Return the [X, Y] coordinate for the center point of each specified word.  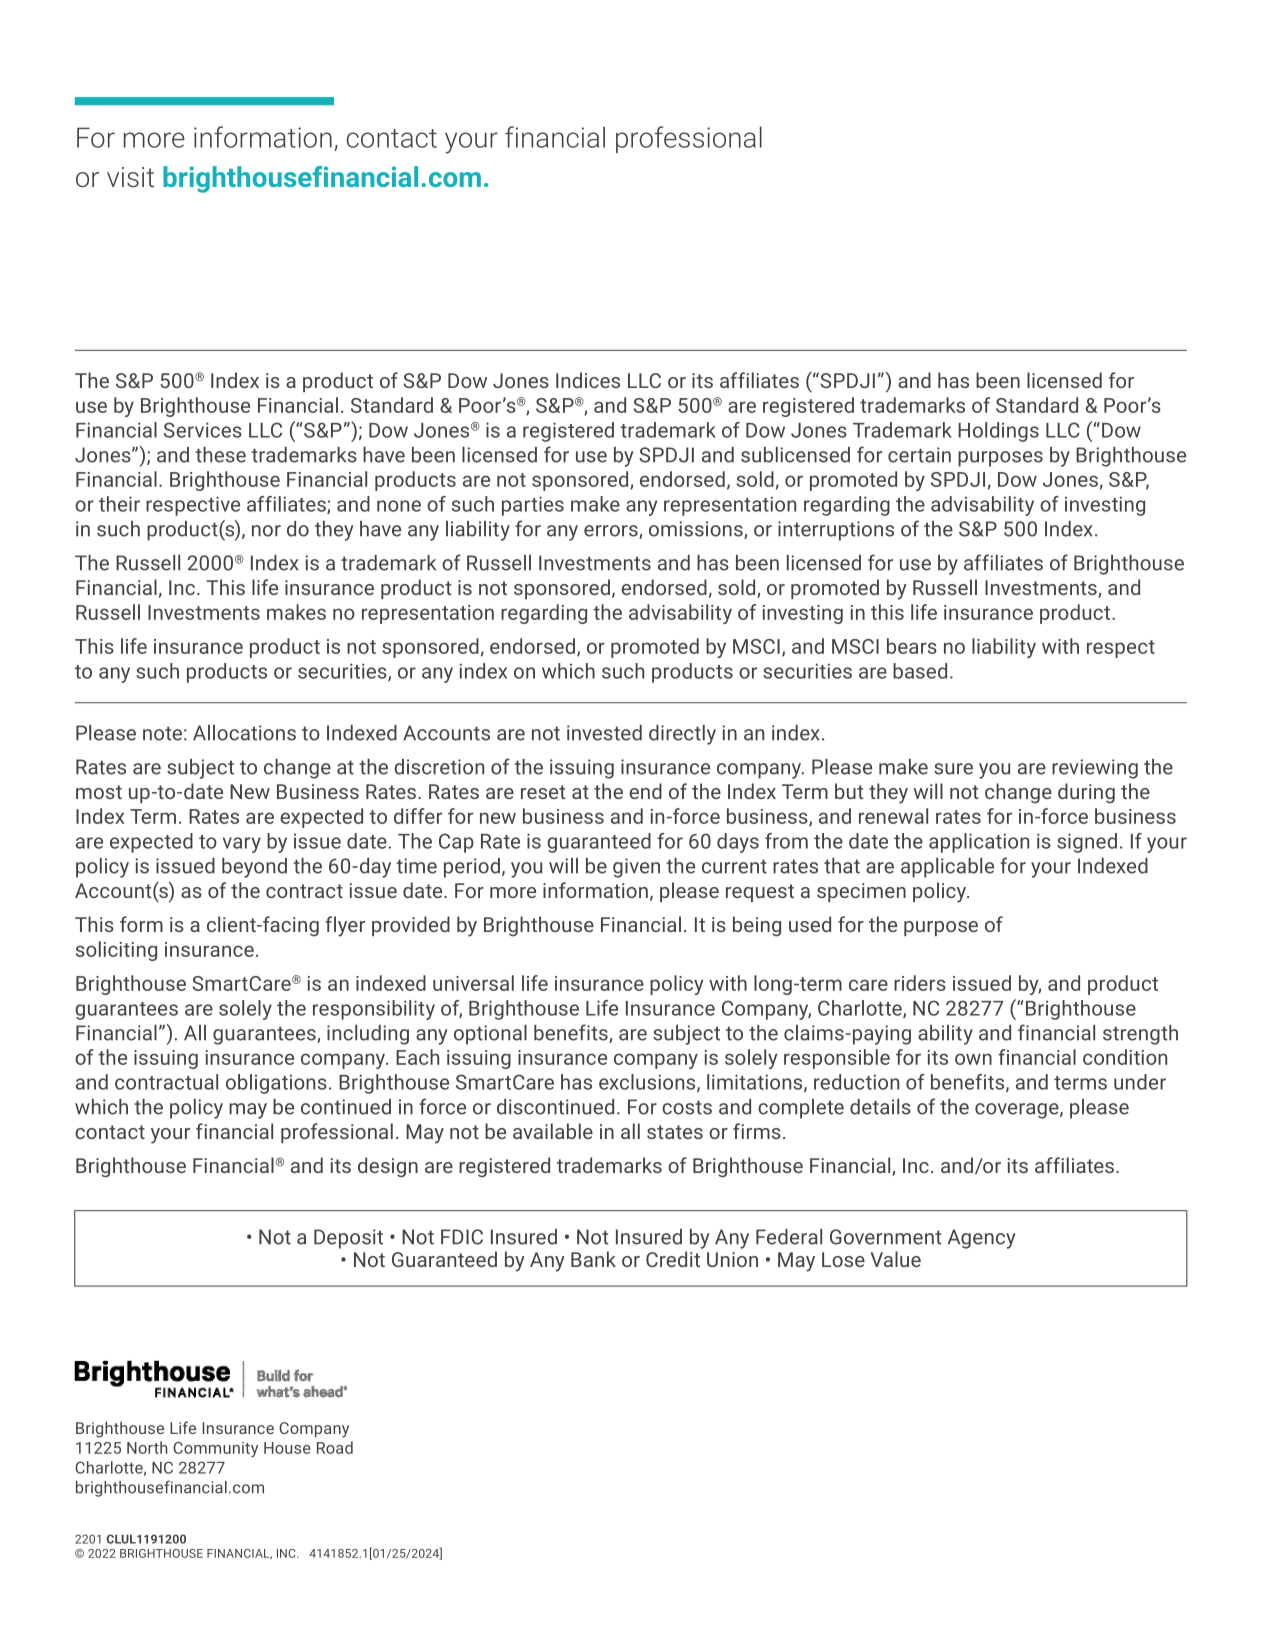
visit [130, 177]
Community [215, 1449]
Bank [593, 1259]
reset [543, 792]
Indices [588, 380]
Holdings [998, 432]
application [979, 843]
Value [896, 1259]
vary [242, 845]
